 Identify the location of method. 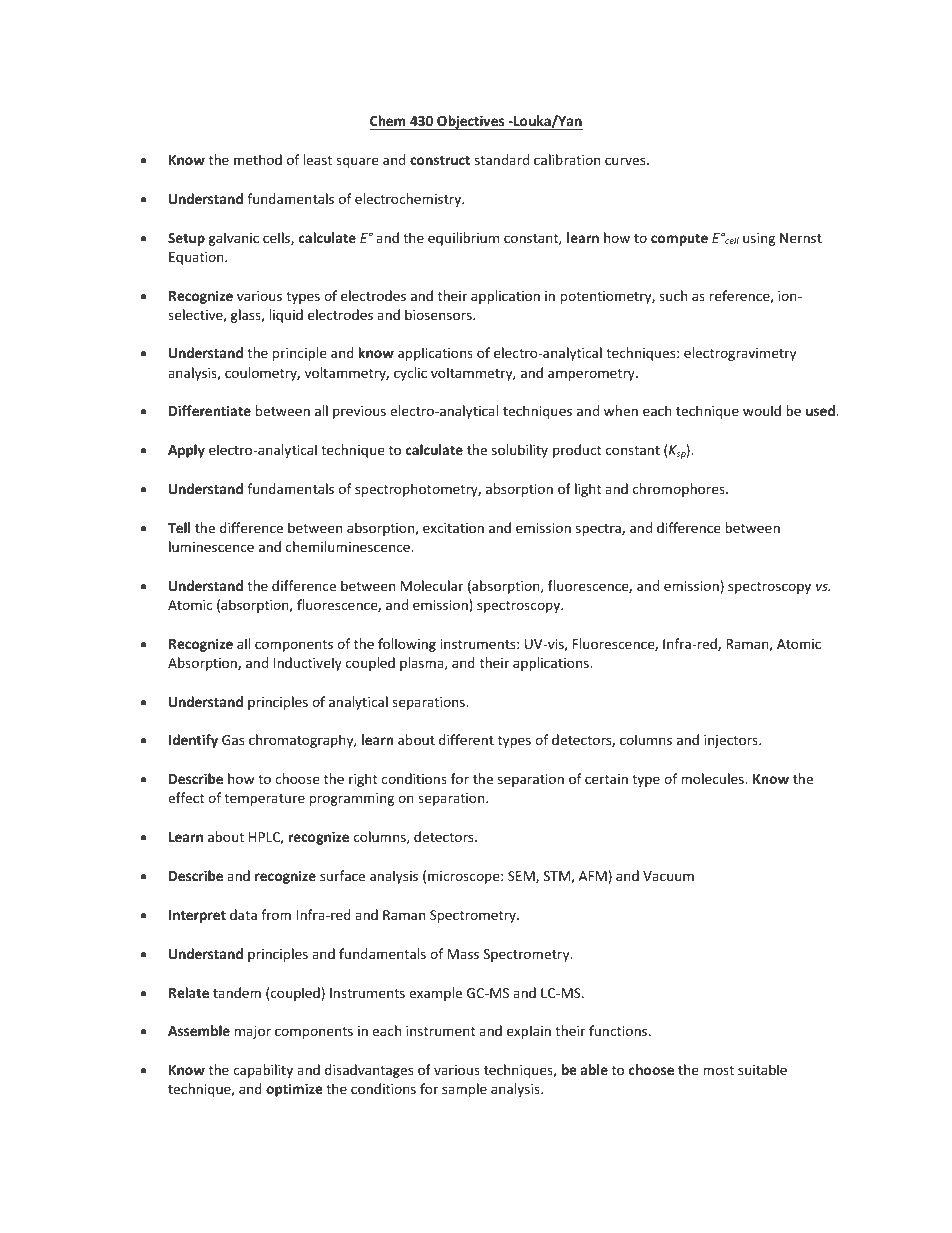
(258, 159).
